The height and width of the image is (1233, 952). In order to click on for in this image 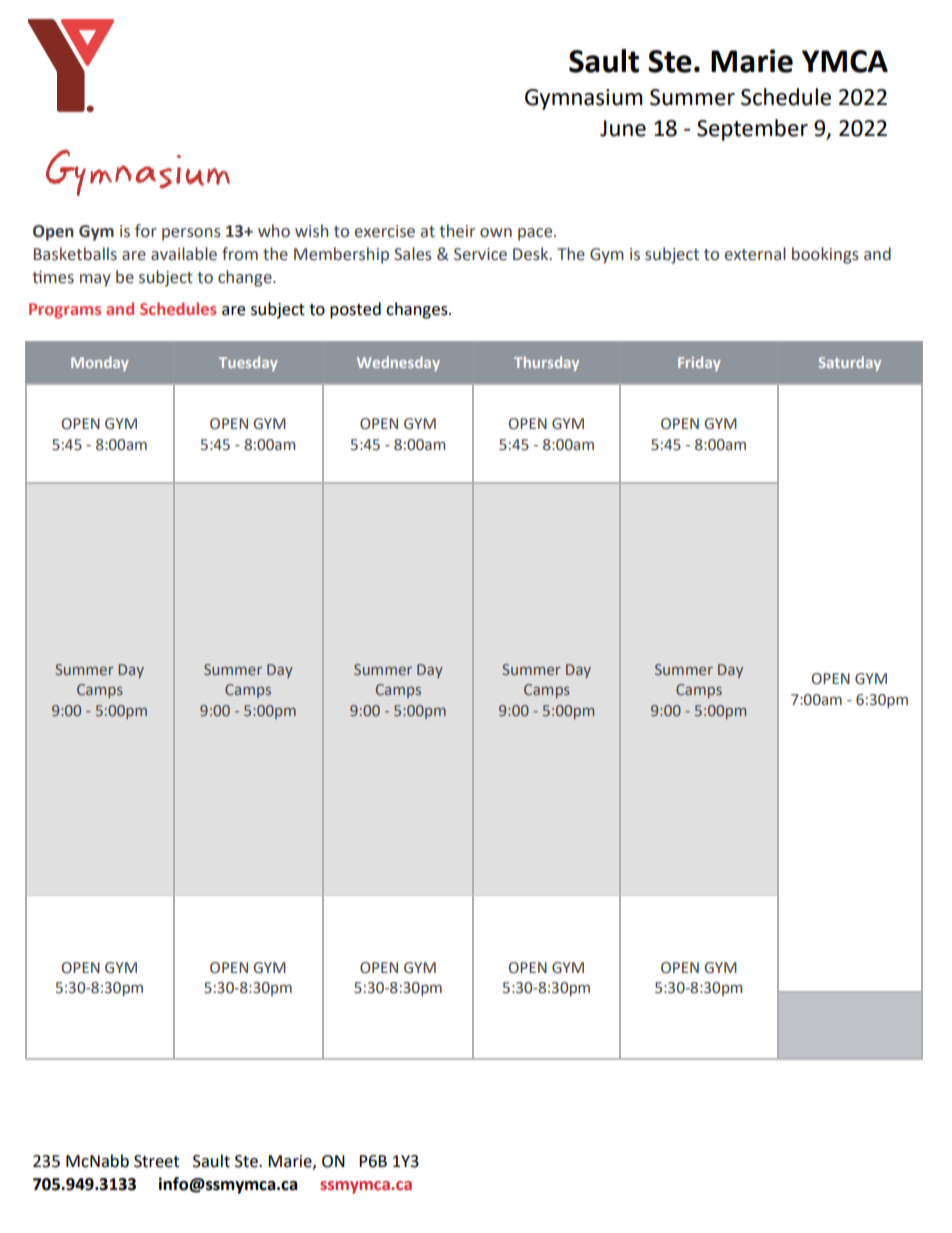, I will do `click(146, 231)`.
